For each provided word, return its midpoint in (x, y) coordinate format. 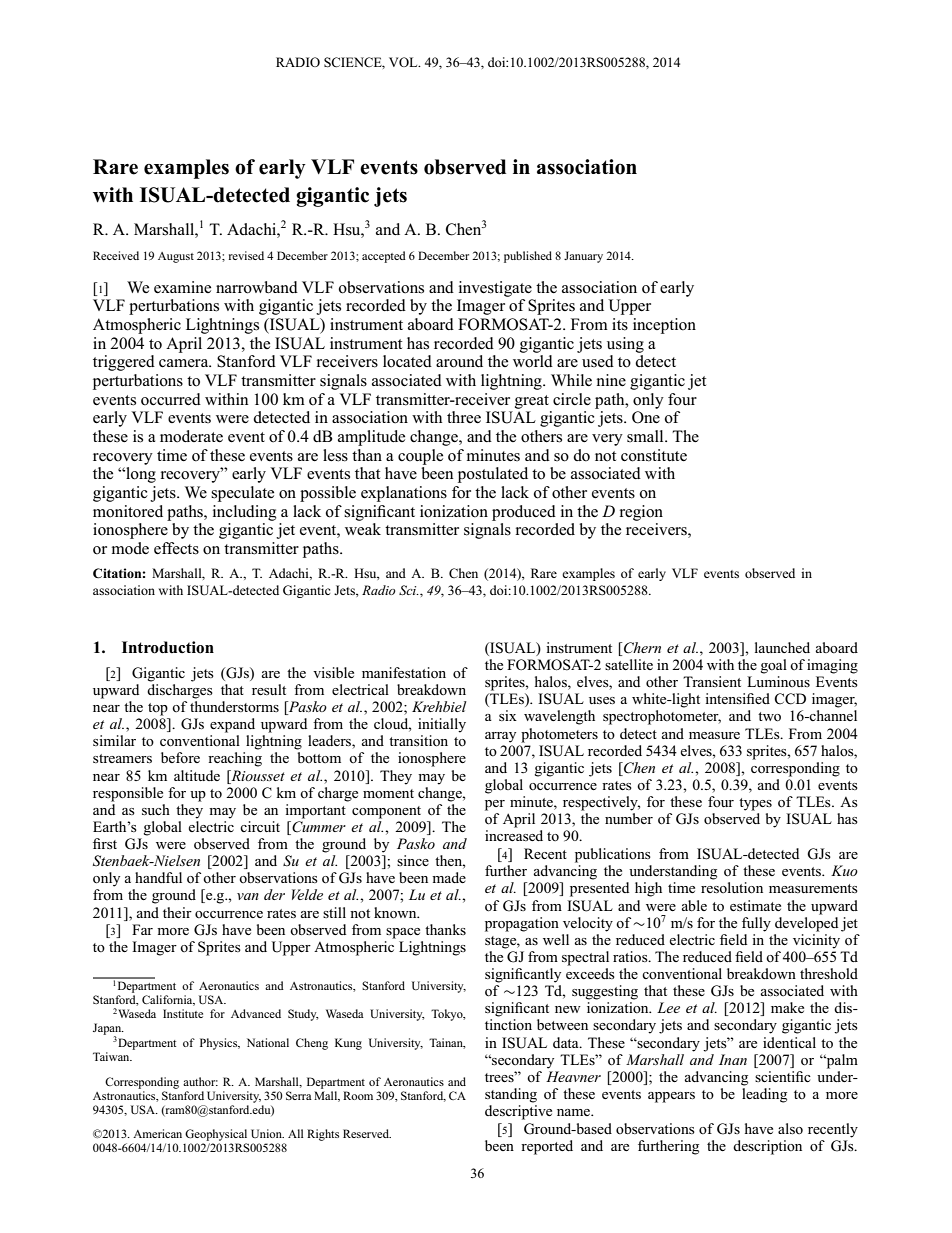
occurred (171, 399)
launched (782, 647)
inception (664, 326)
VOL (404, 62)
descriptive (518, 1112)
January (583, 257)
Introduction (168, 647)
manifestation (404, 673)
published (528, 257)
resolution (732, 888)
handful (158, 877)
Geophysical (216, 1135)
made (449, 877)
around (459, 361)
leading (764, 1095)
